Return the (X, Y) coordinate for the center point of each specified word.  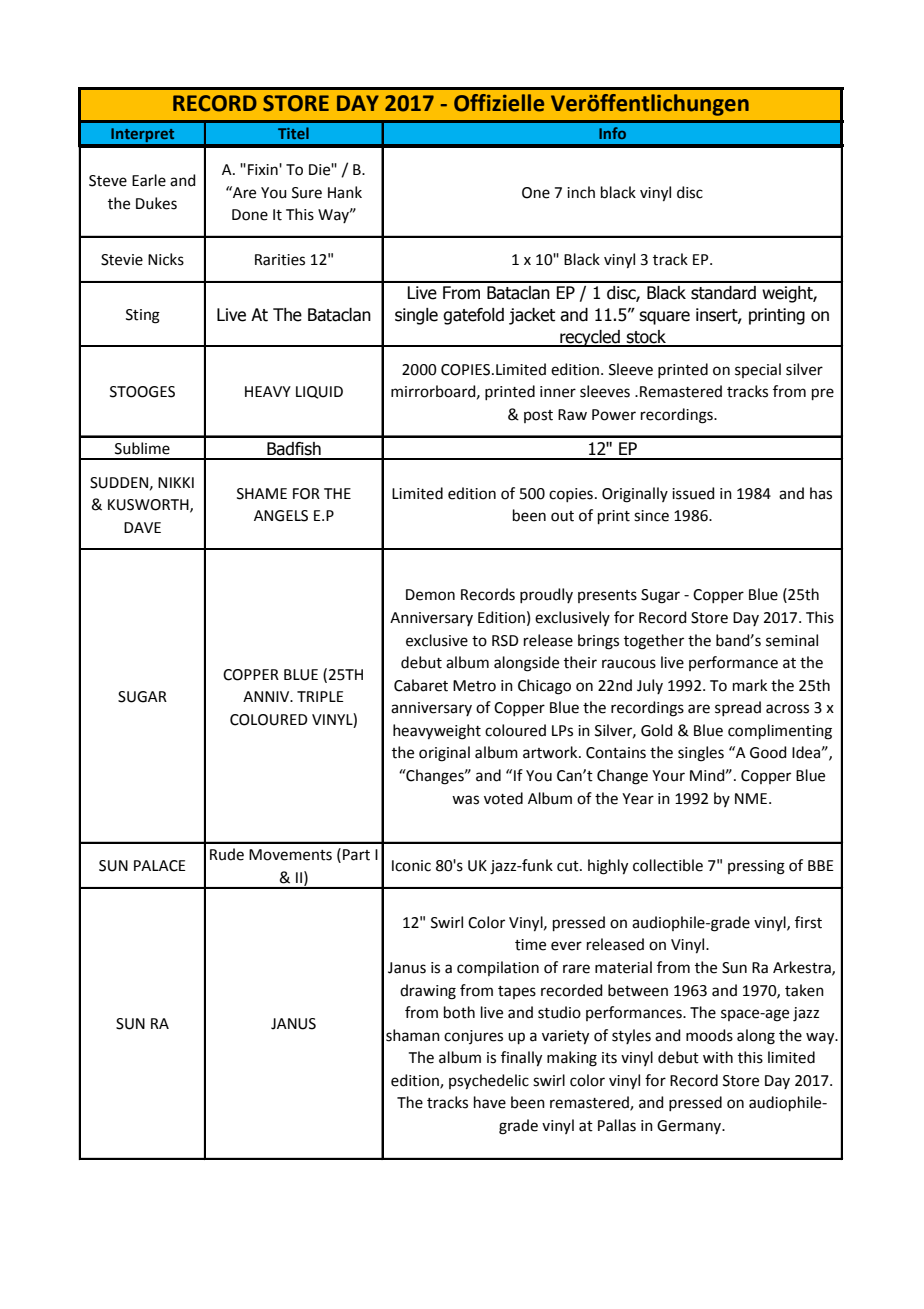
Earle (149, 180)
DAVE (142, 527)
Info (612, 133)
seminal (792, 640)
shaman (413, 1035)
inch (581, 192)
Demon (430, 595)
